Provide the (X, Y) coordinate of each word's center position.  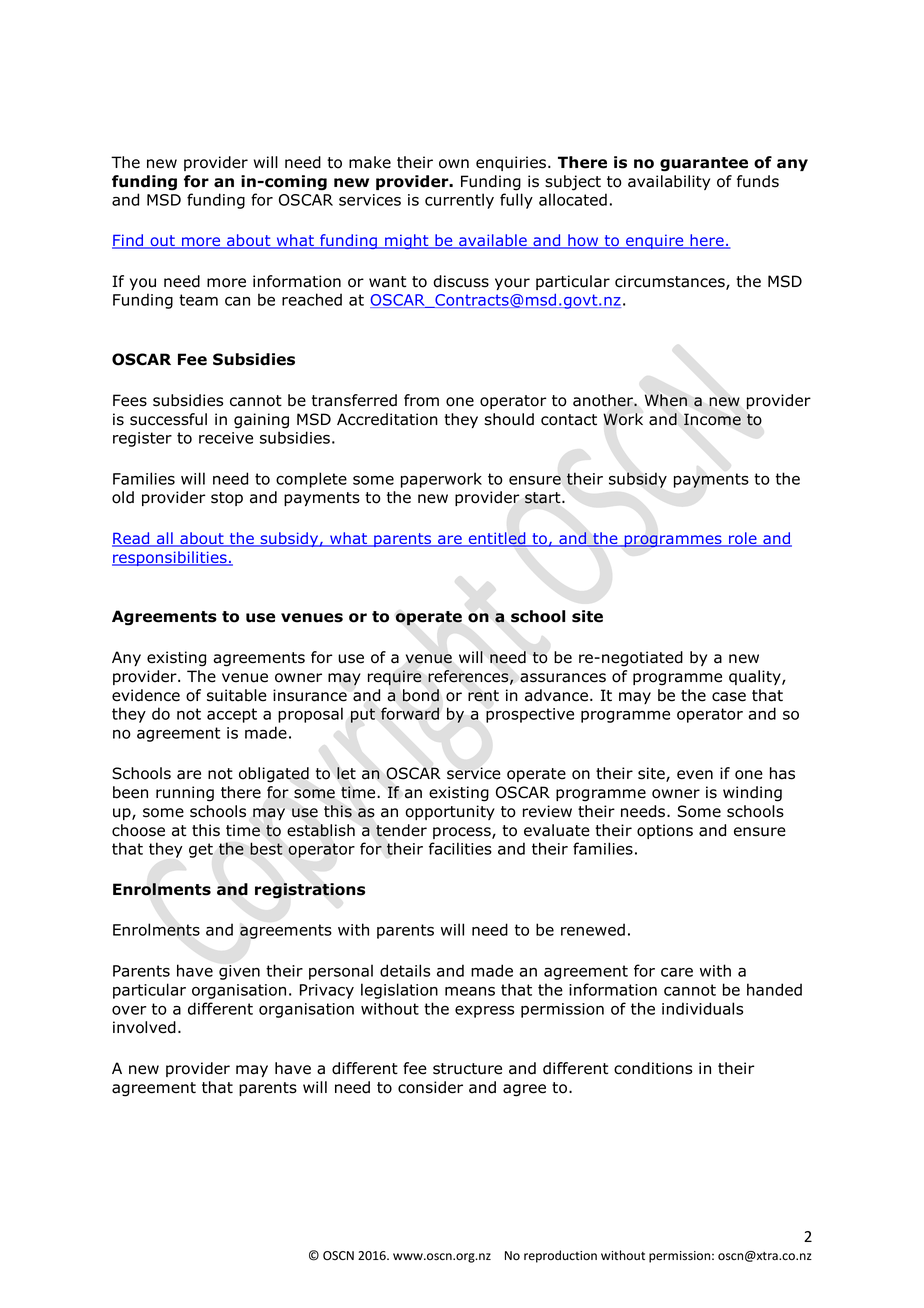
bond (421, 695)
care (677, 972)
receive (226, 438)
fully (516, 201)
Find (129, 241)
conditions (653, 1068)
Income (712, 419)
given (239, 972)
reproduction (560, 1256)
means (470, 991)
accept (232, 715)
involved (144, 1027)
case (729, 697)
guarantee (704, 164)
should (509, 419)
